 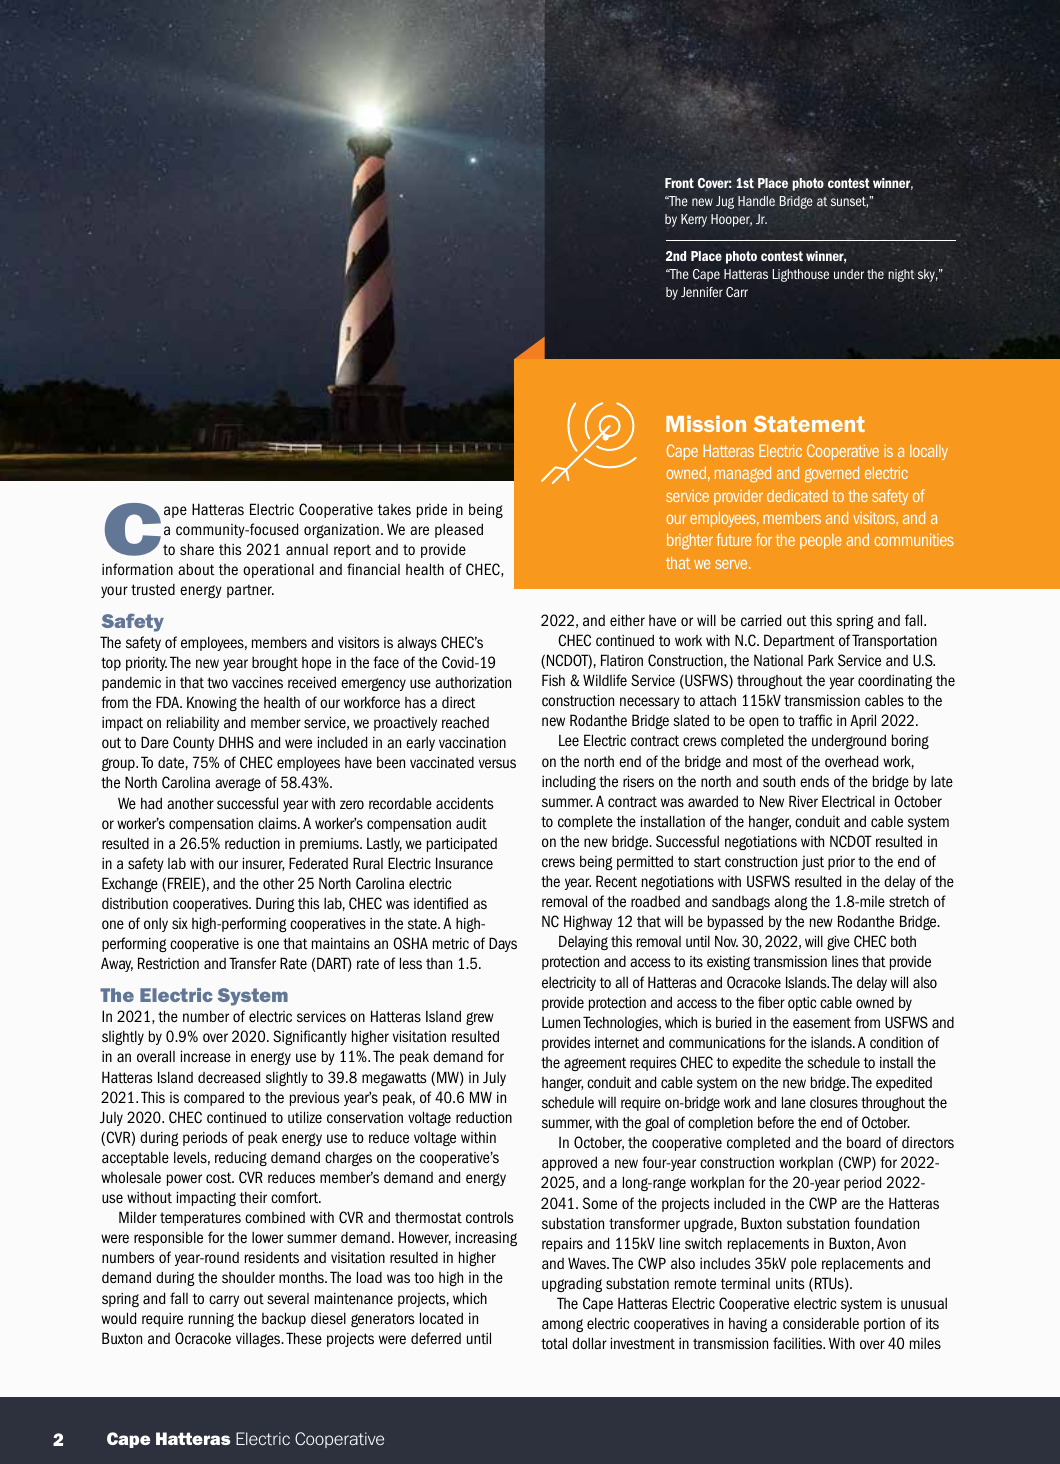 I want to click on ends, so click(x=814, y=781).
